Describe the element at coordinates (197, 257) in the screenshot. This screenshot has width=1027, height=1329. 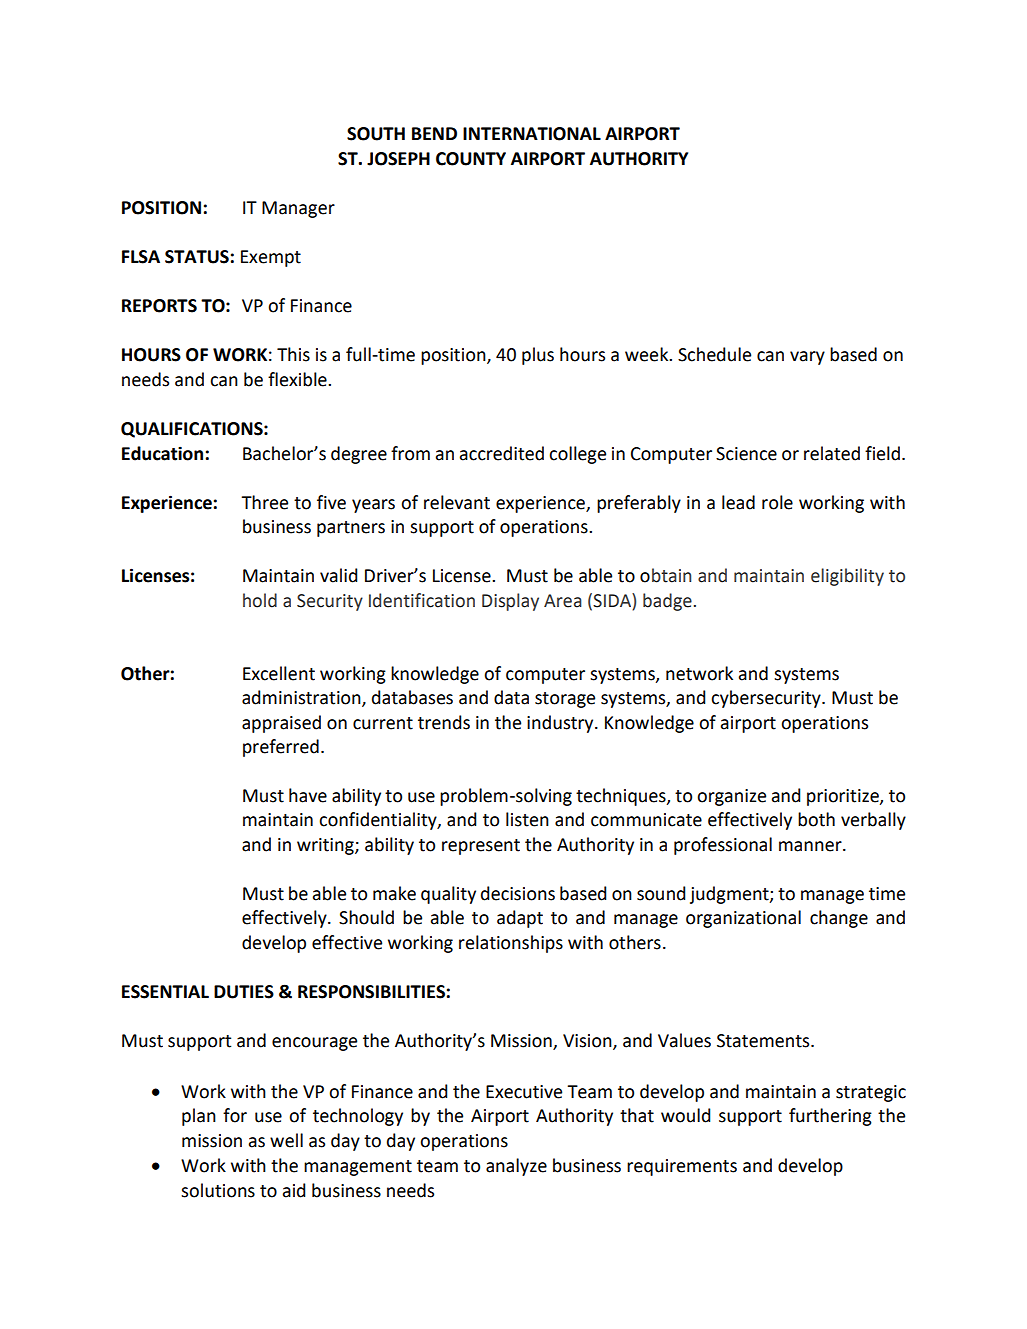
I see `STATUS` at that location.
